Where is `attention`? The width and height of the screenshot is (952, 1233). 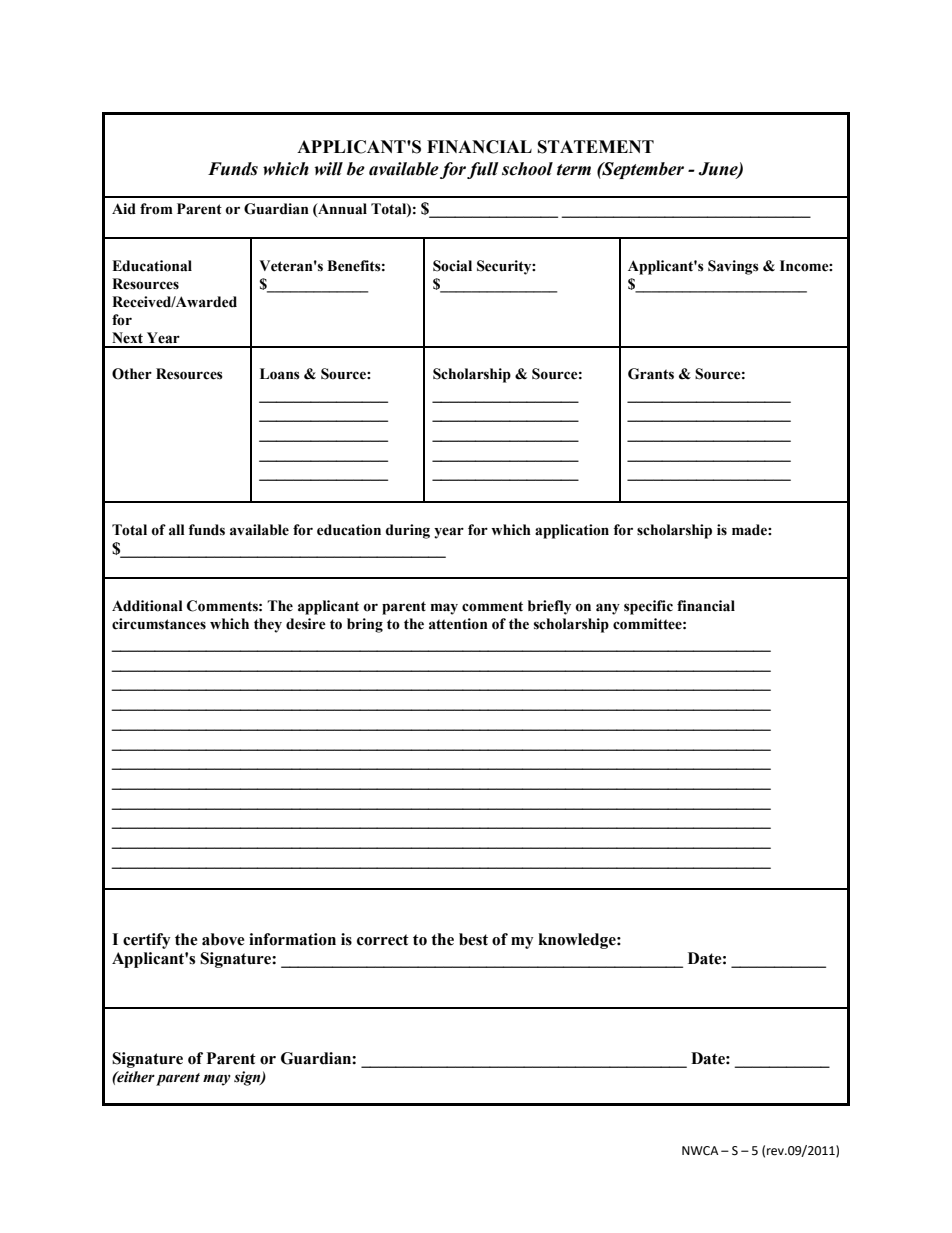
attention is located at coordinates (458, 624).
